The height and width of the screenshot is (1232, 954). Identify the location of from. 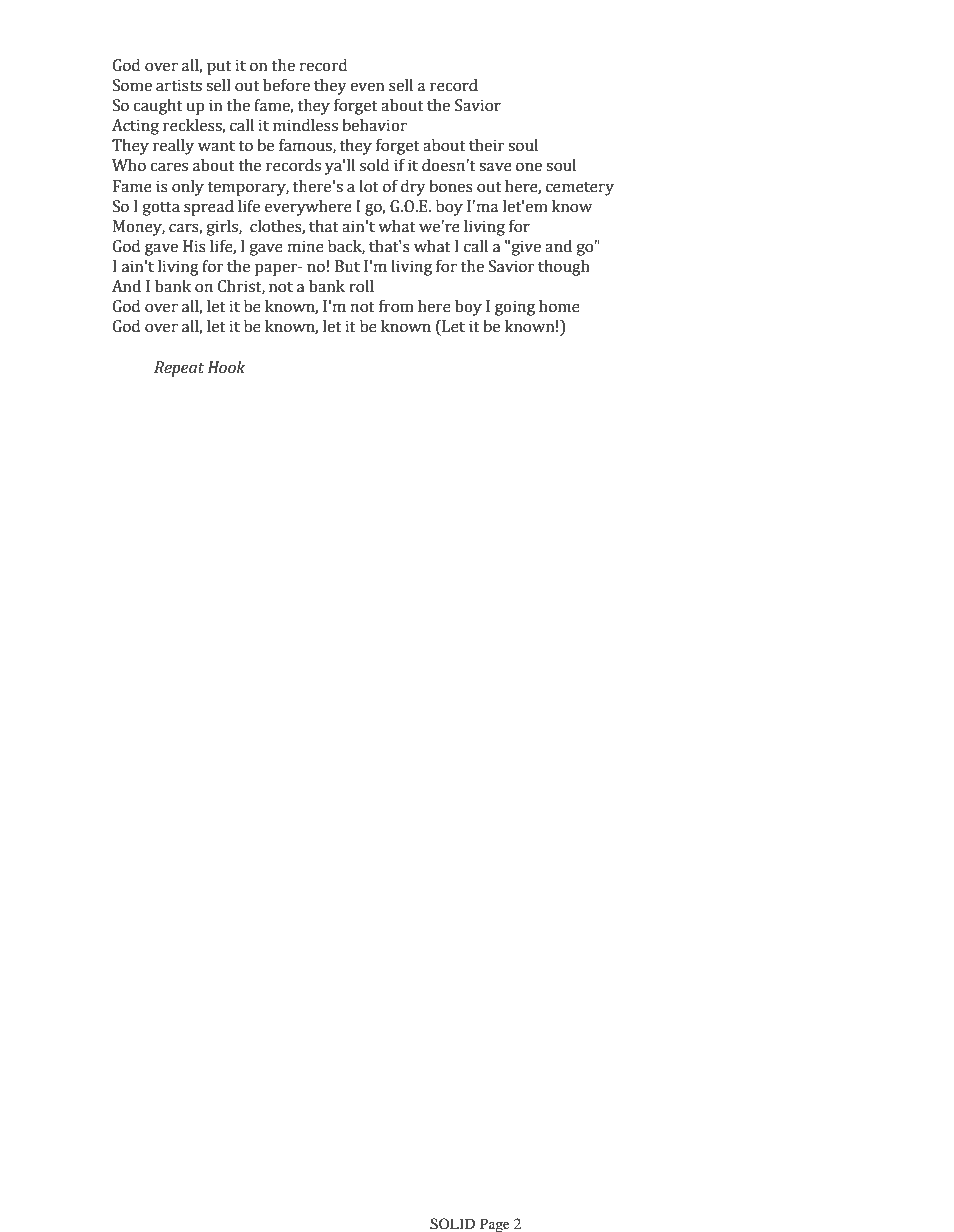
(396, 306).
